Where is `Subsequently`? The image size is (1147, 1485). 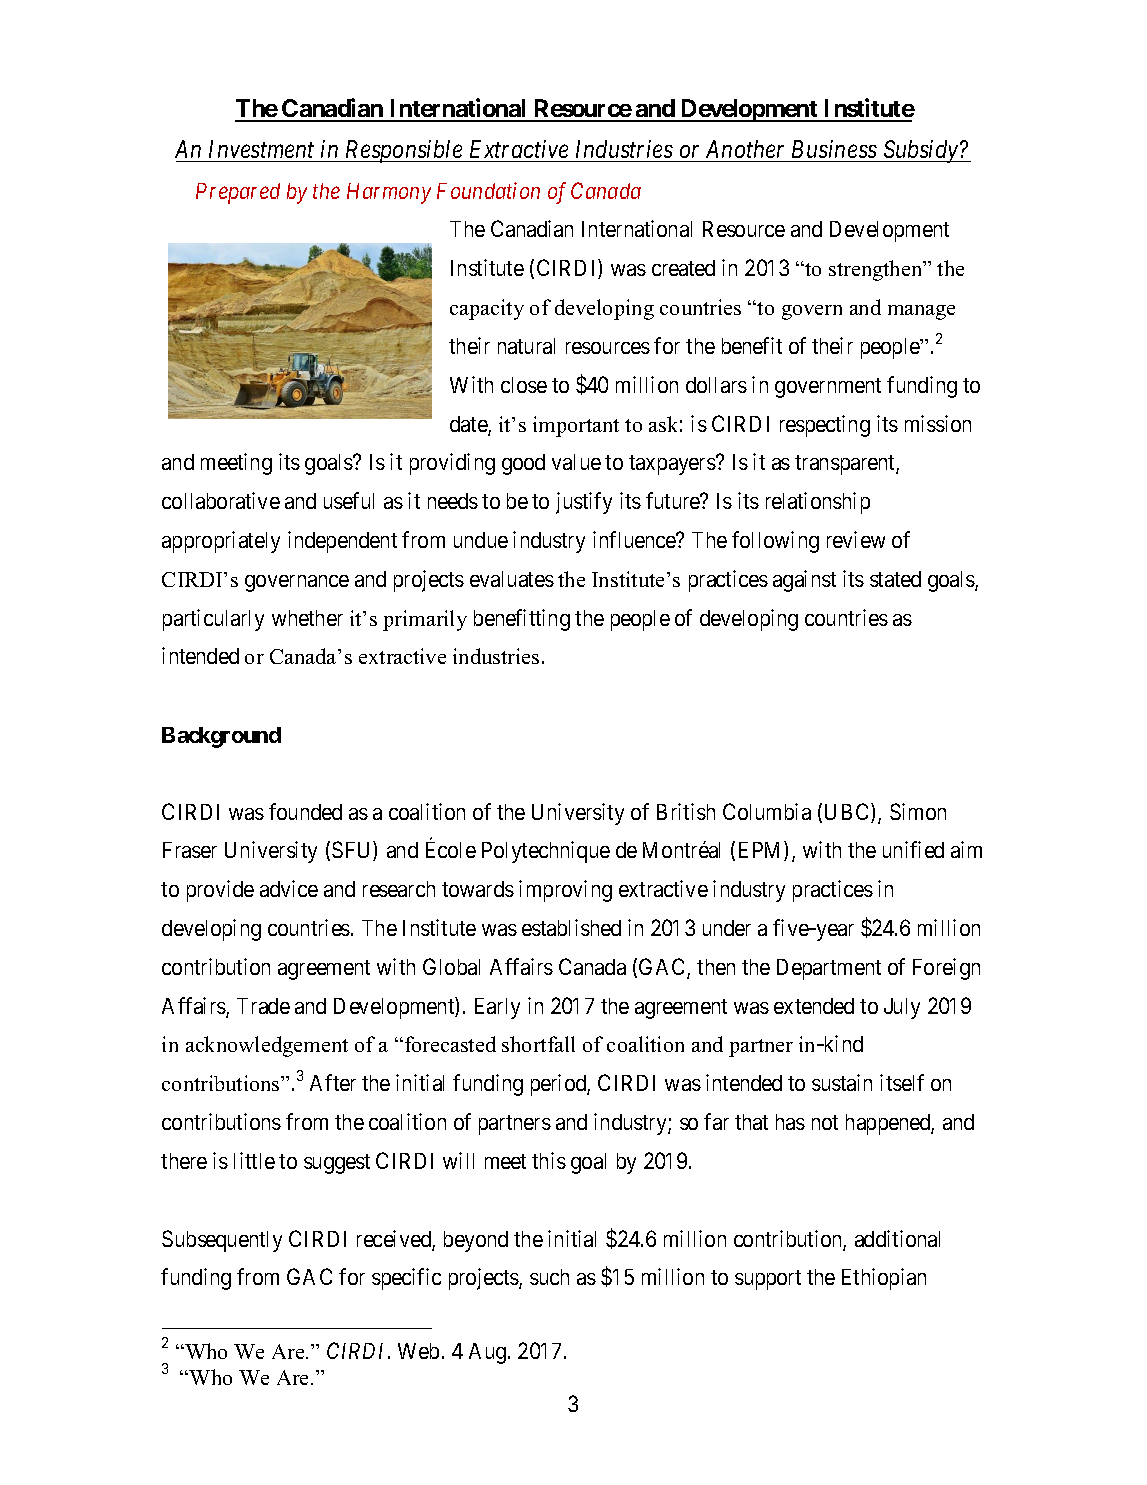 Subsequently is located at coordinates (222, 1241).
